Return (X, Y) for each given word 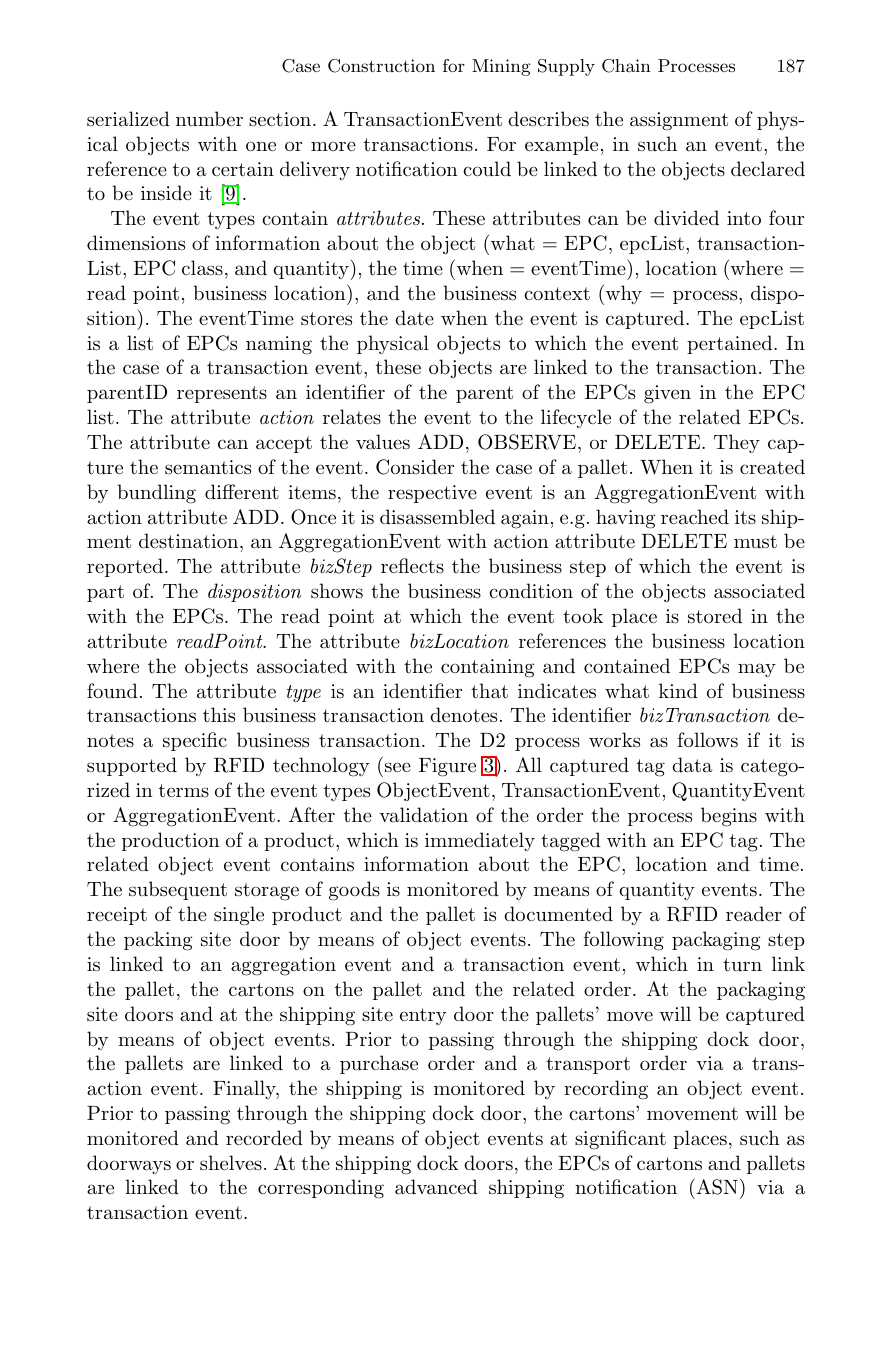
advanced (436, 1187)
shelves (231, 1162)
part (105, 593)
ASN (716, 1186)
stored (715, 616)
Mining (501, 67)
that (489, 691)
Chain (626, 66)
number (209, 119)
